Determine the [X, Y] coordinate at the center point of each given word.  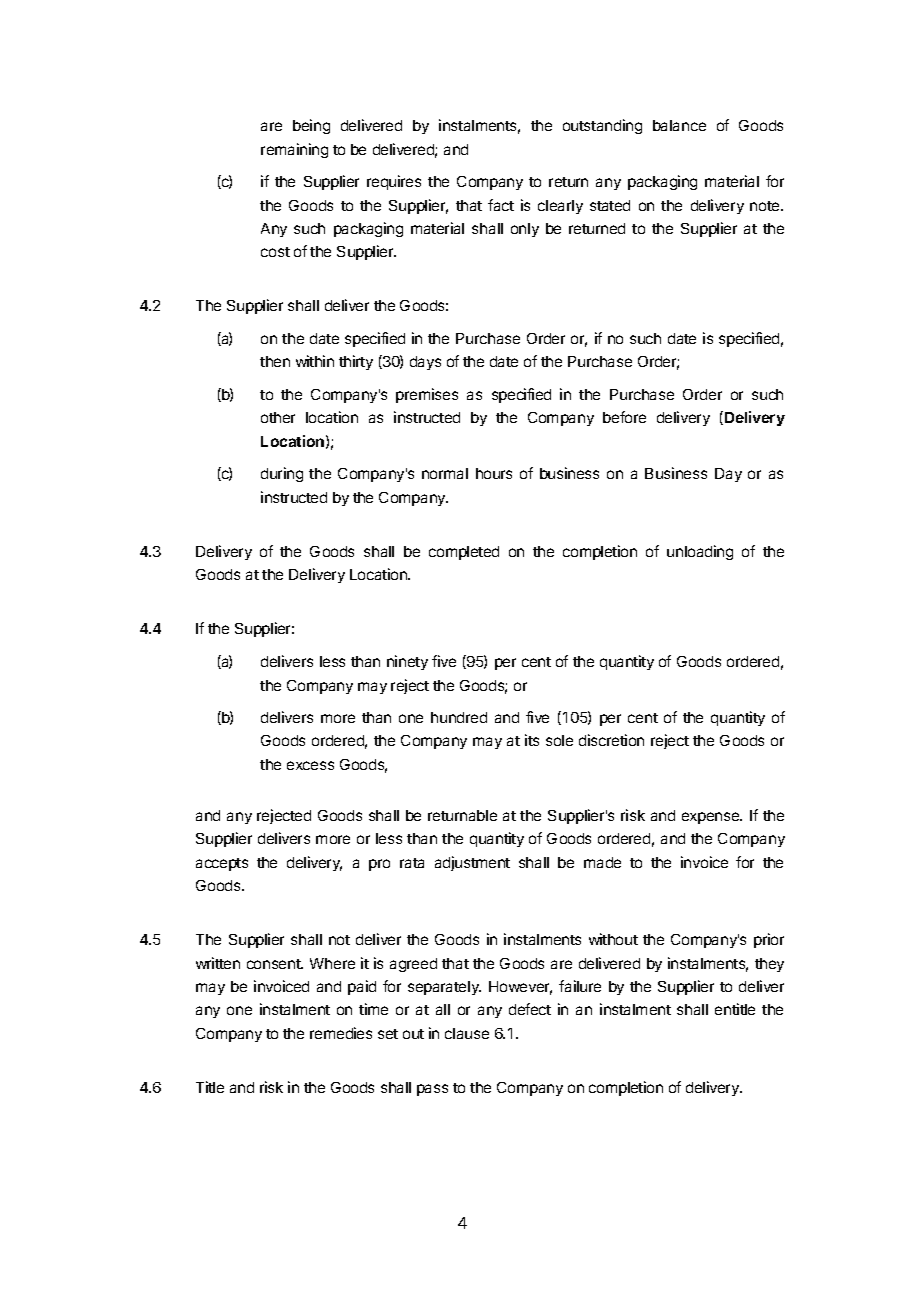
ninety [407, 662]
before [624, 417]
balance [679, 125]
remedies [341, 1033]
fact [501, 205]
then [275, 361]
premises [427, 395]
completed [464, 553]
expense [712, 818]
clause [467, 1033]
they [769, 965]
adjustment [472, 863]
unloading [700, 552]
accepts [222, 864]
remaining [294, 150]
